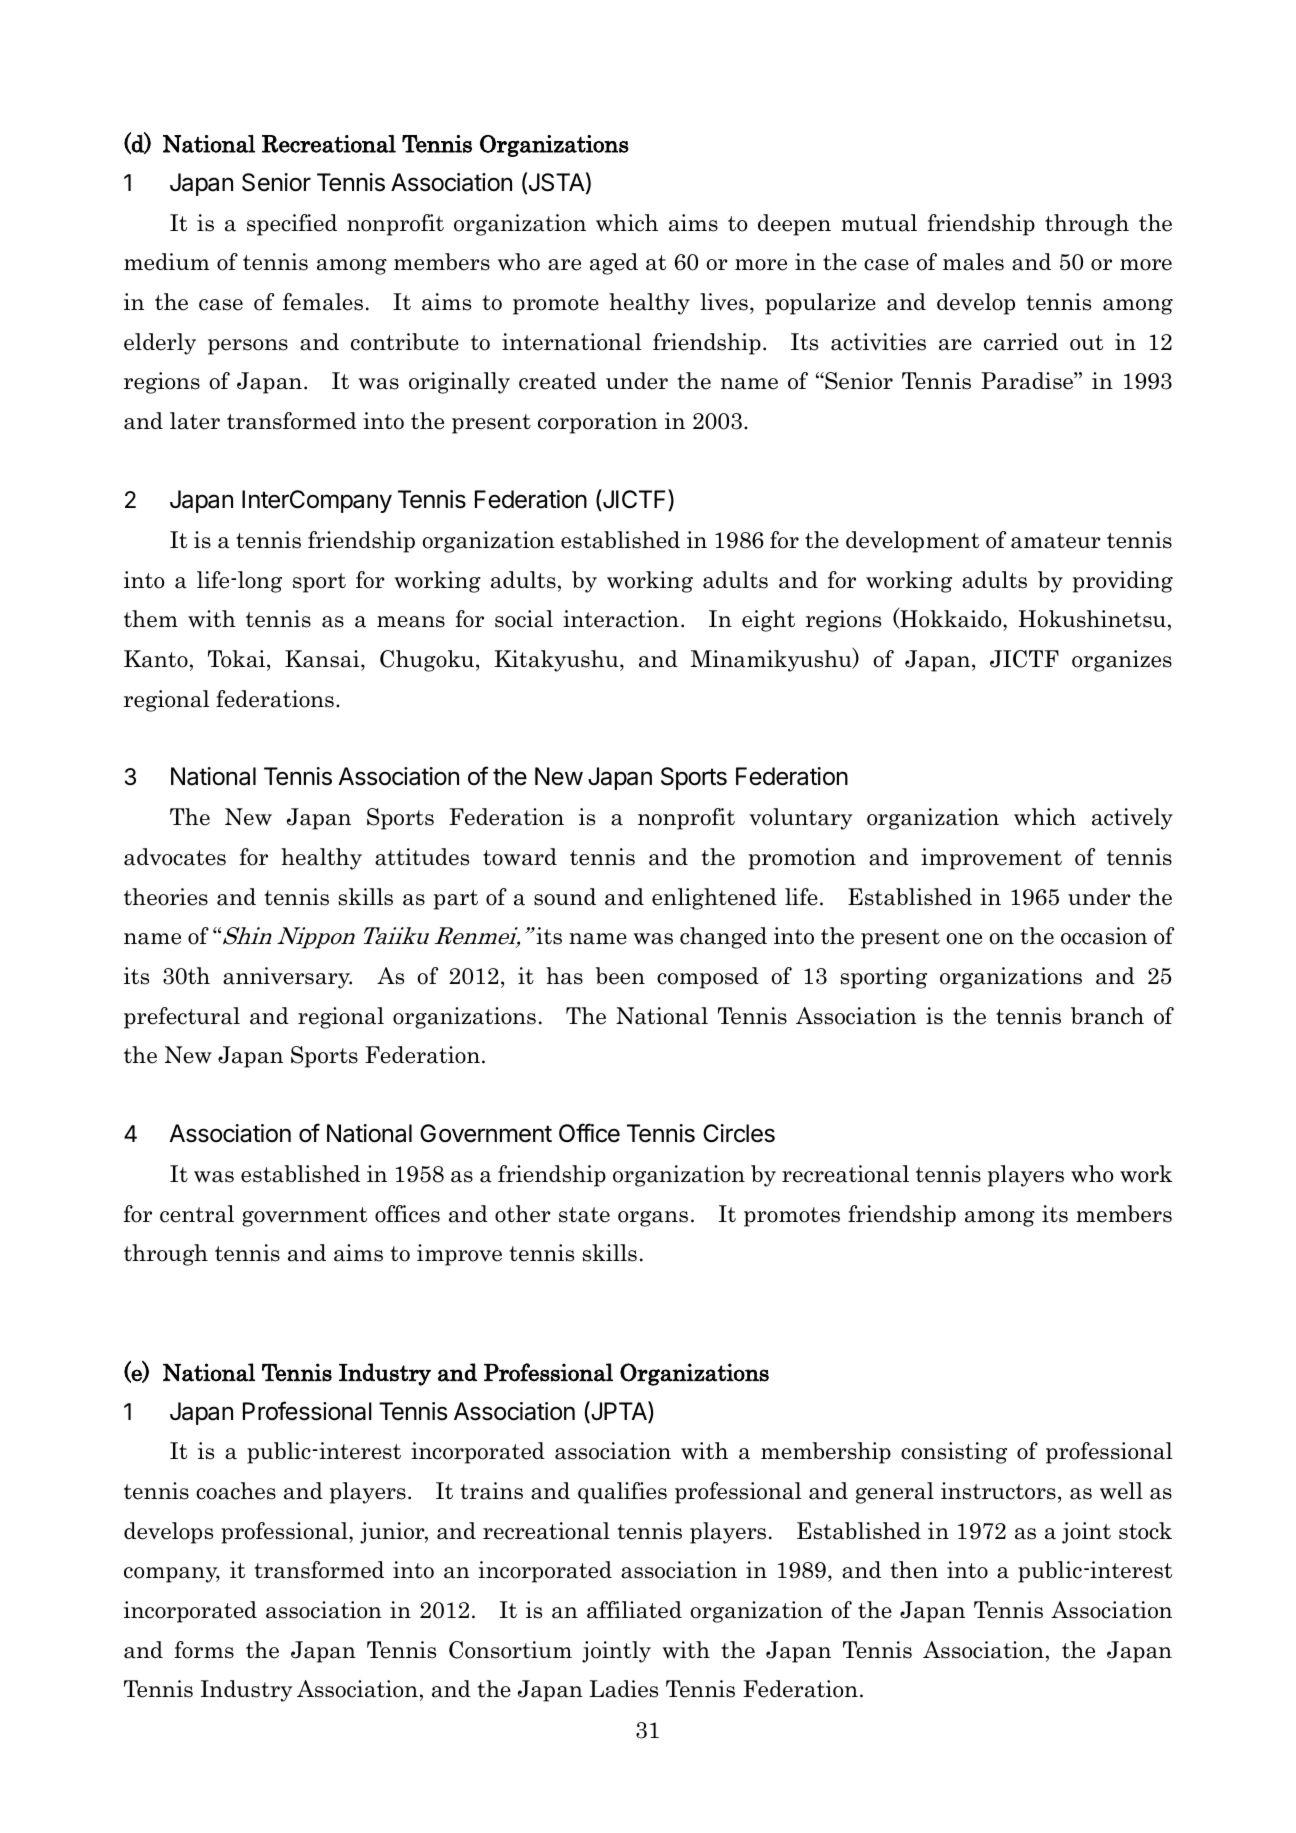 The width and height of the screenshot is (1296, 1833). What do you see at coordinates (954, 1453) in the screenshot?
I see `consisting` at bounding box center [954, 1453].
